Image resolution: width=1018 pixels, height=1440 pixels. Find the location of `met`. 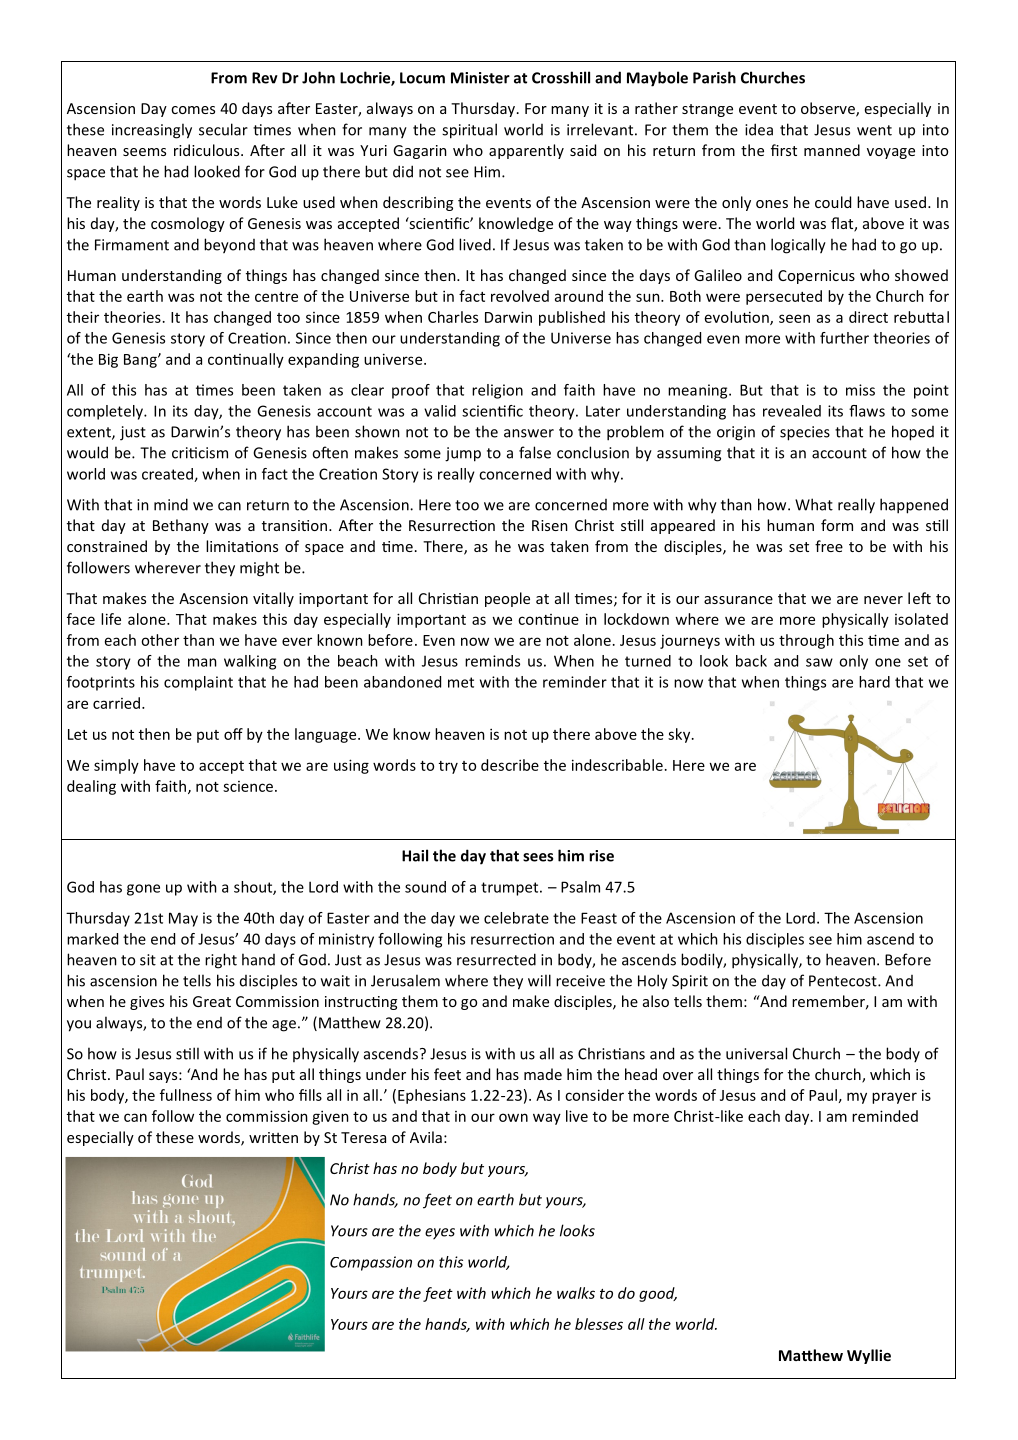

met is located at coordinates (461, 682).
